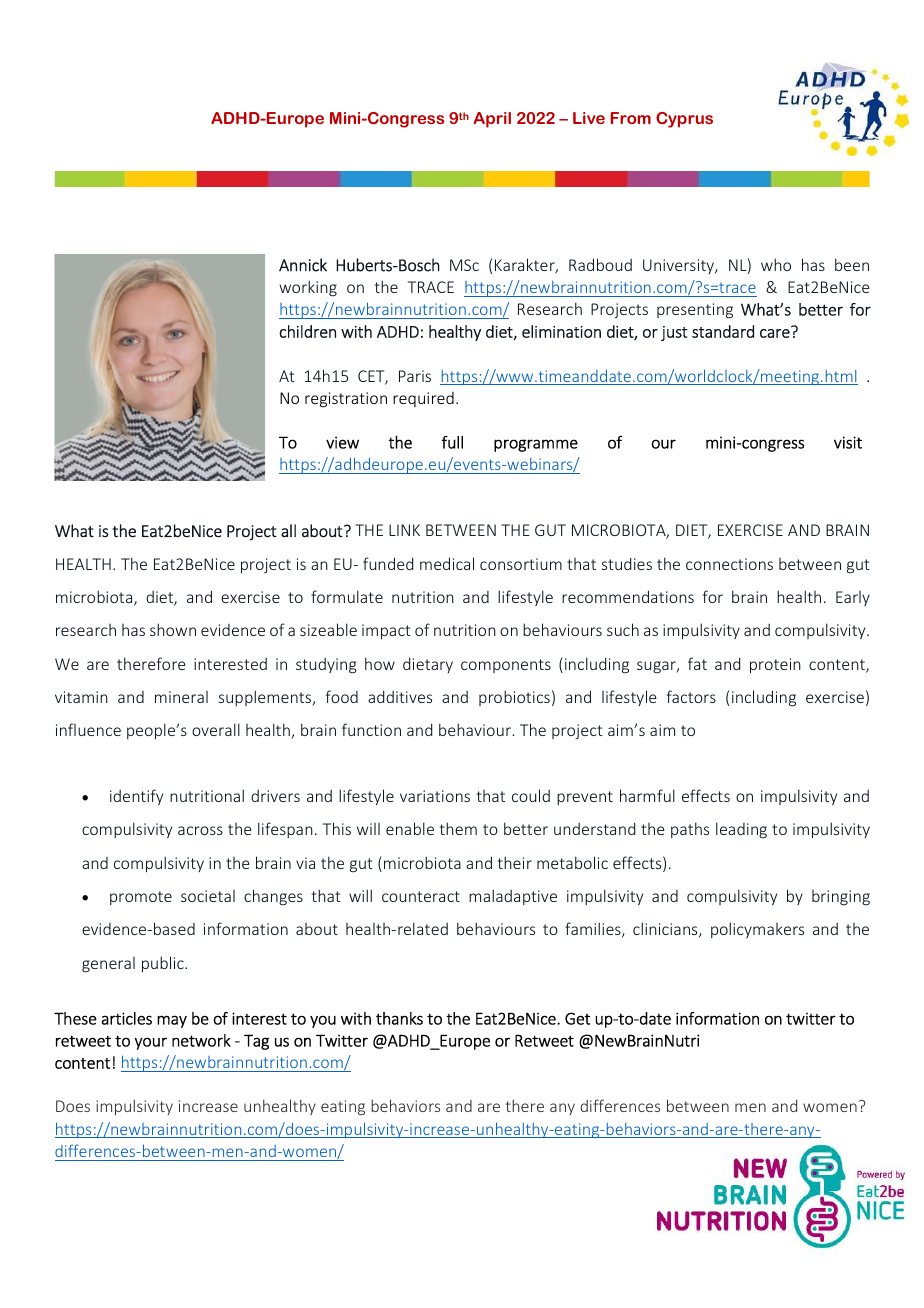 The image size is (924, 1308). I want to click on working, so click(308, 288).
